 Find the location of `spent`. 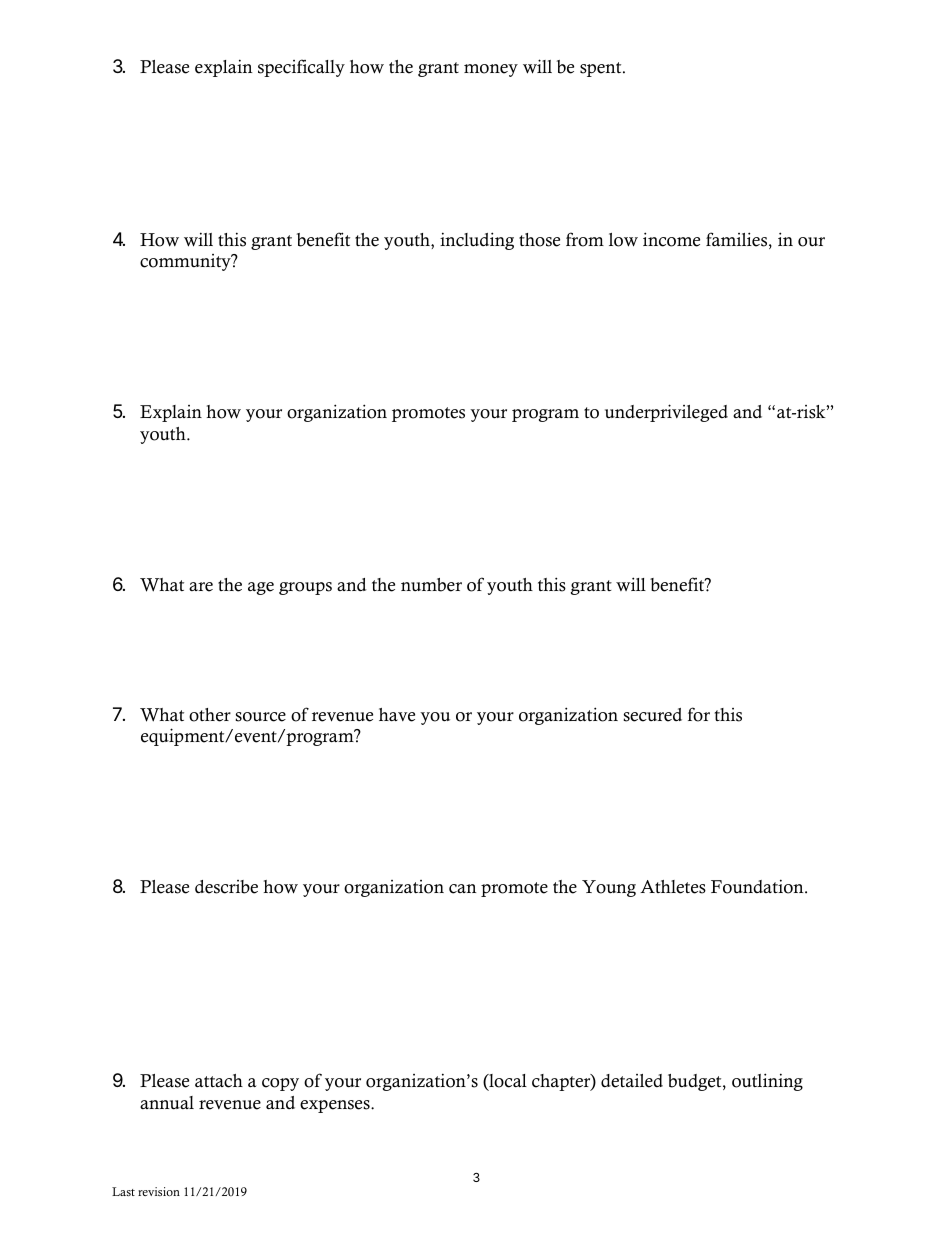

spent is located at coordinates (602, 69).
